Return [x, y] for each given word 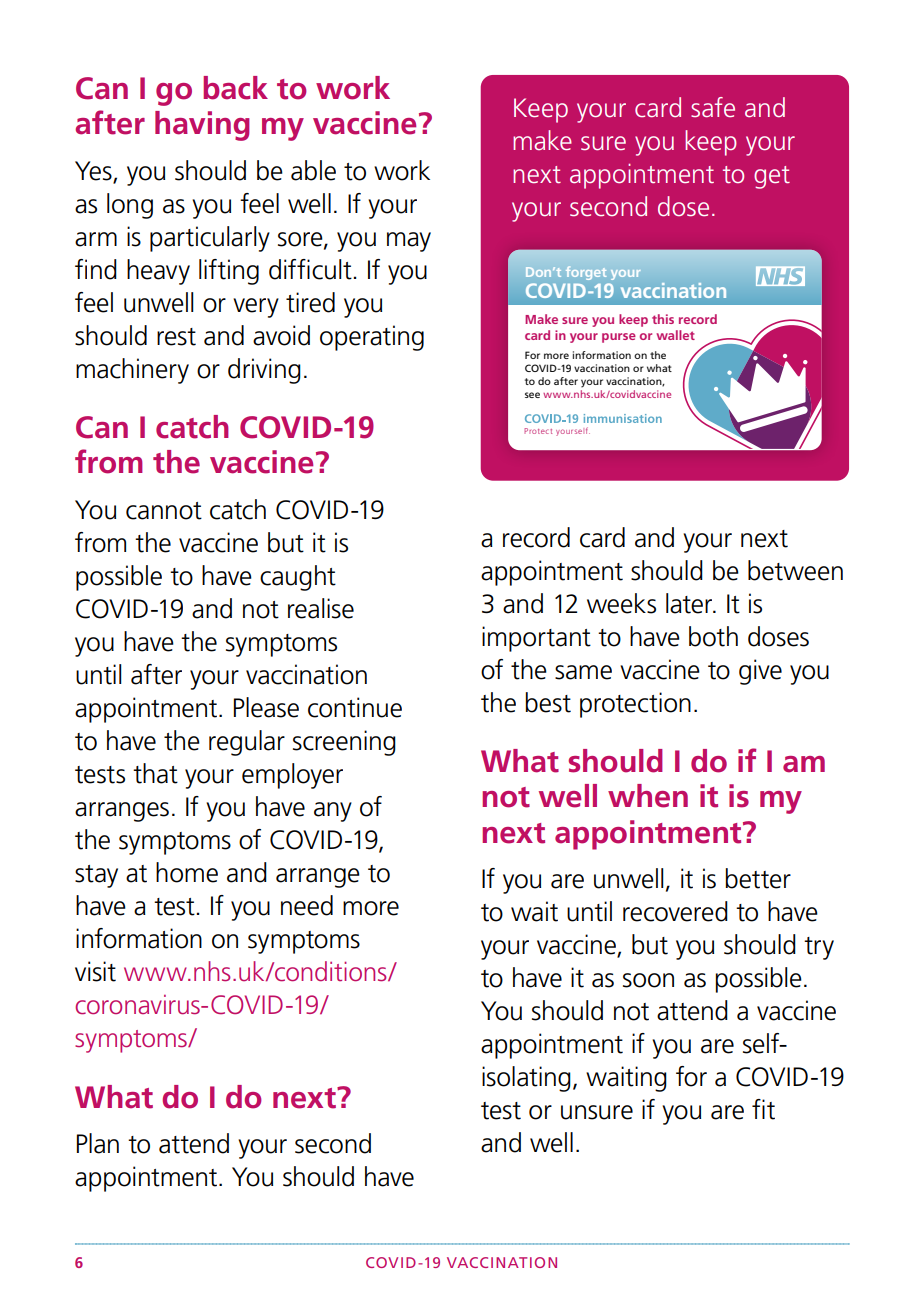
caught [298, 578]
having [202, 126]
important [536, 639]
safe [713, 107]
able [313, 170]
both [713, 636]
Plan [98, 1143]
